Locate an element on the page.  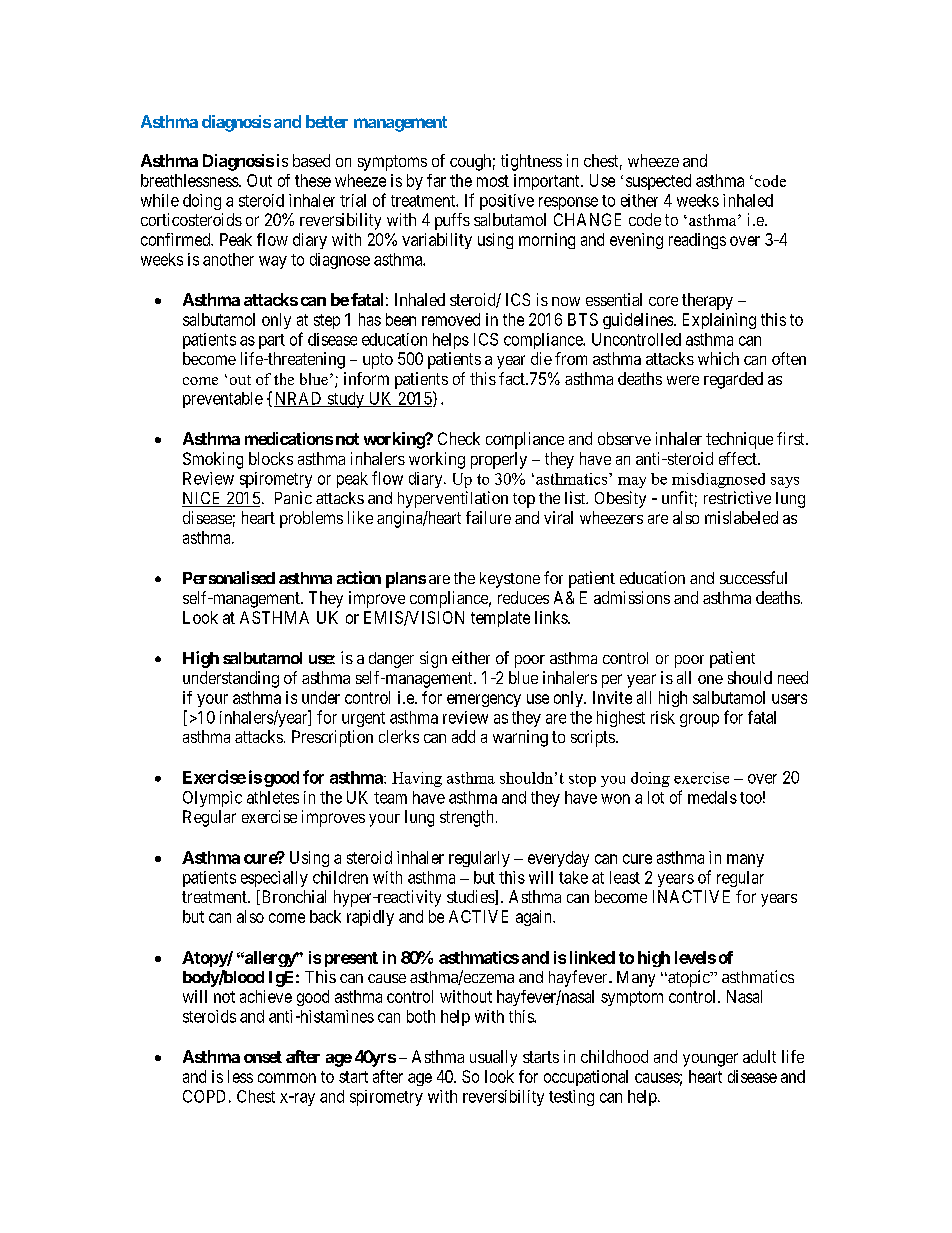
medals is located at coordinates (712, 797).
